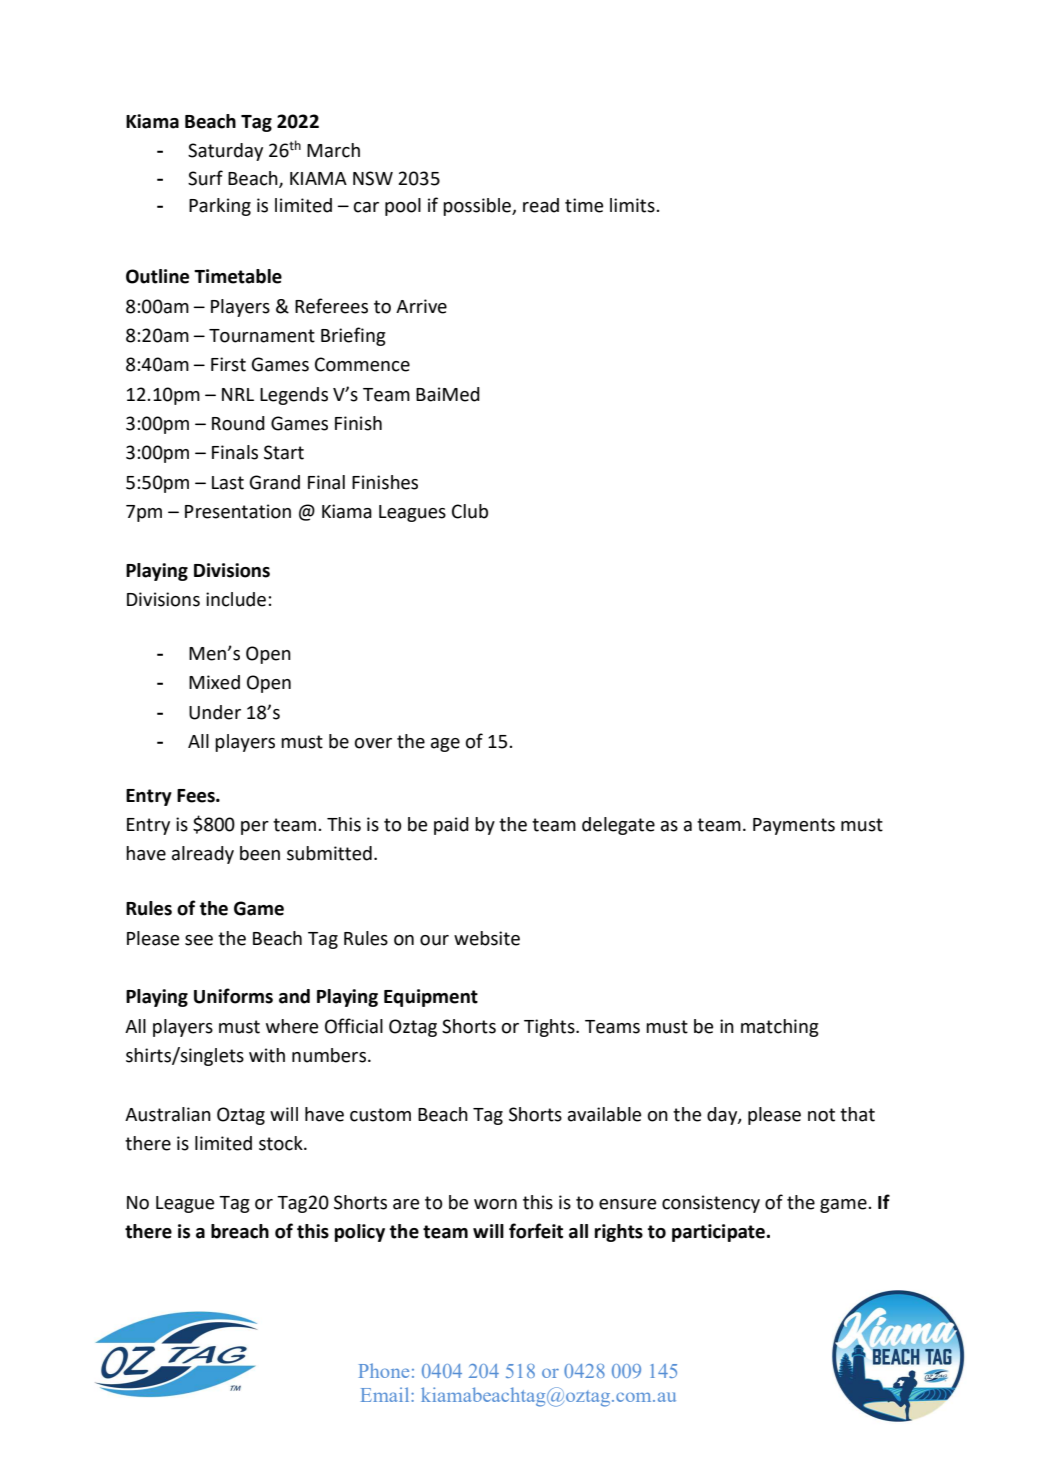  What do you see at coordinates (633, 205) in the screenshot?
I see `limits` at bounding box center [633, 205].
